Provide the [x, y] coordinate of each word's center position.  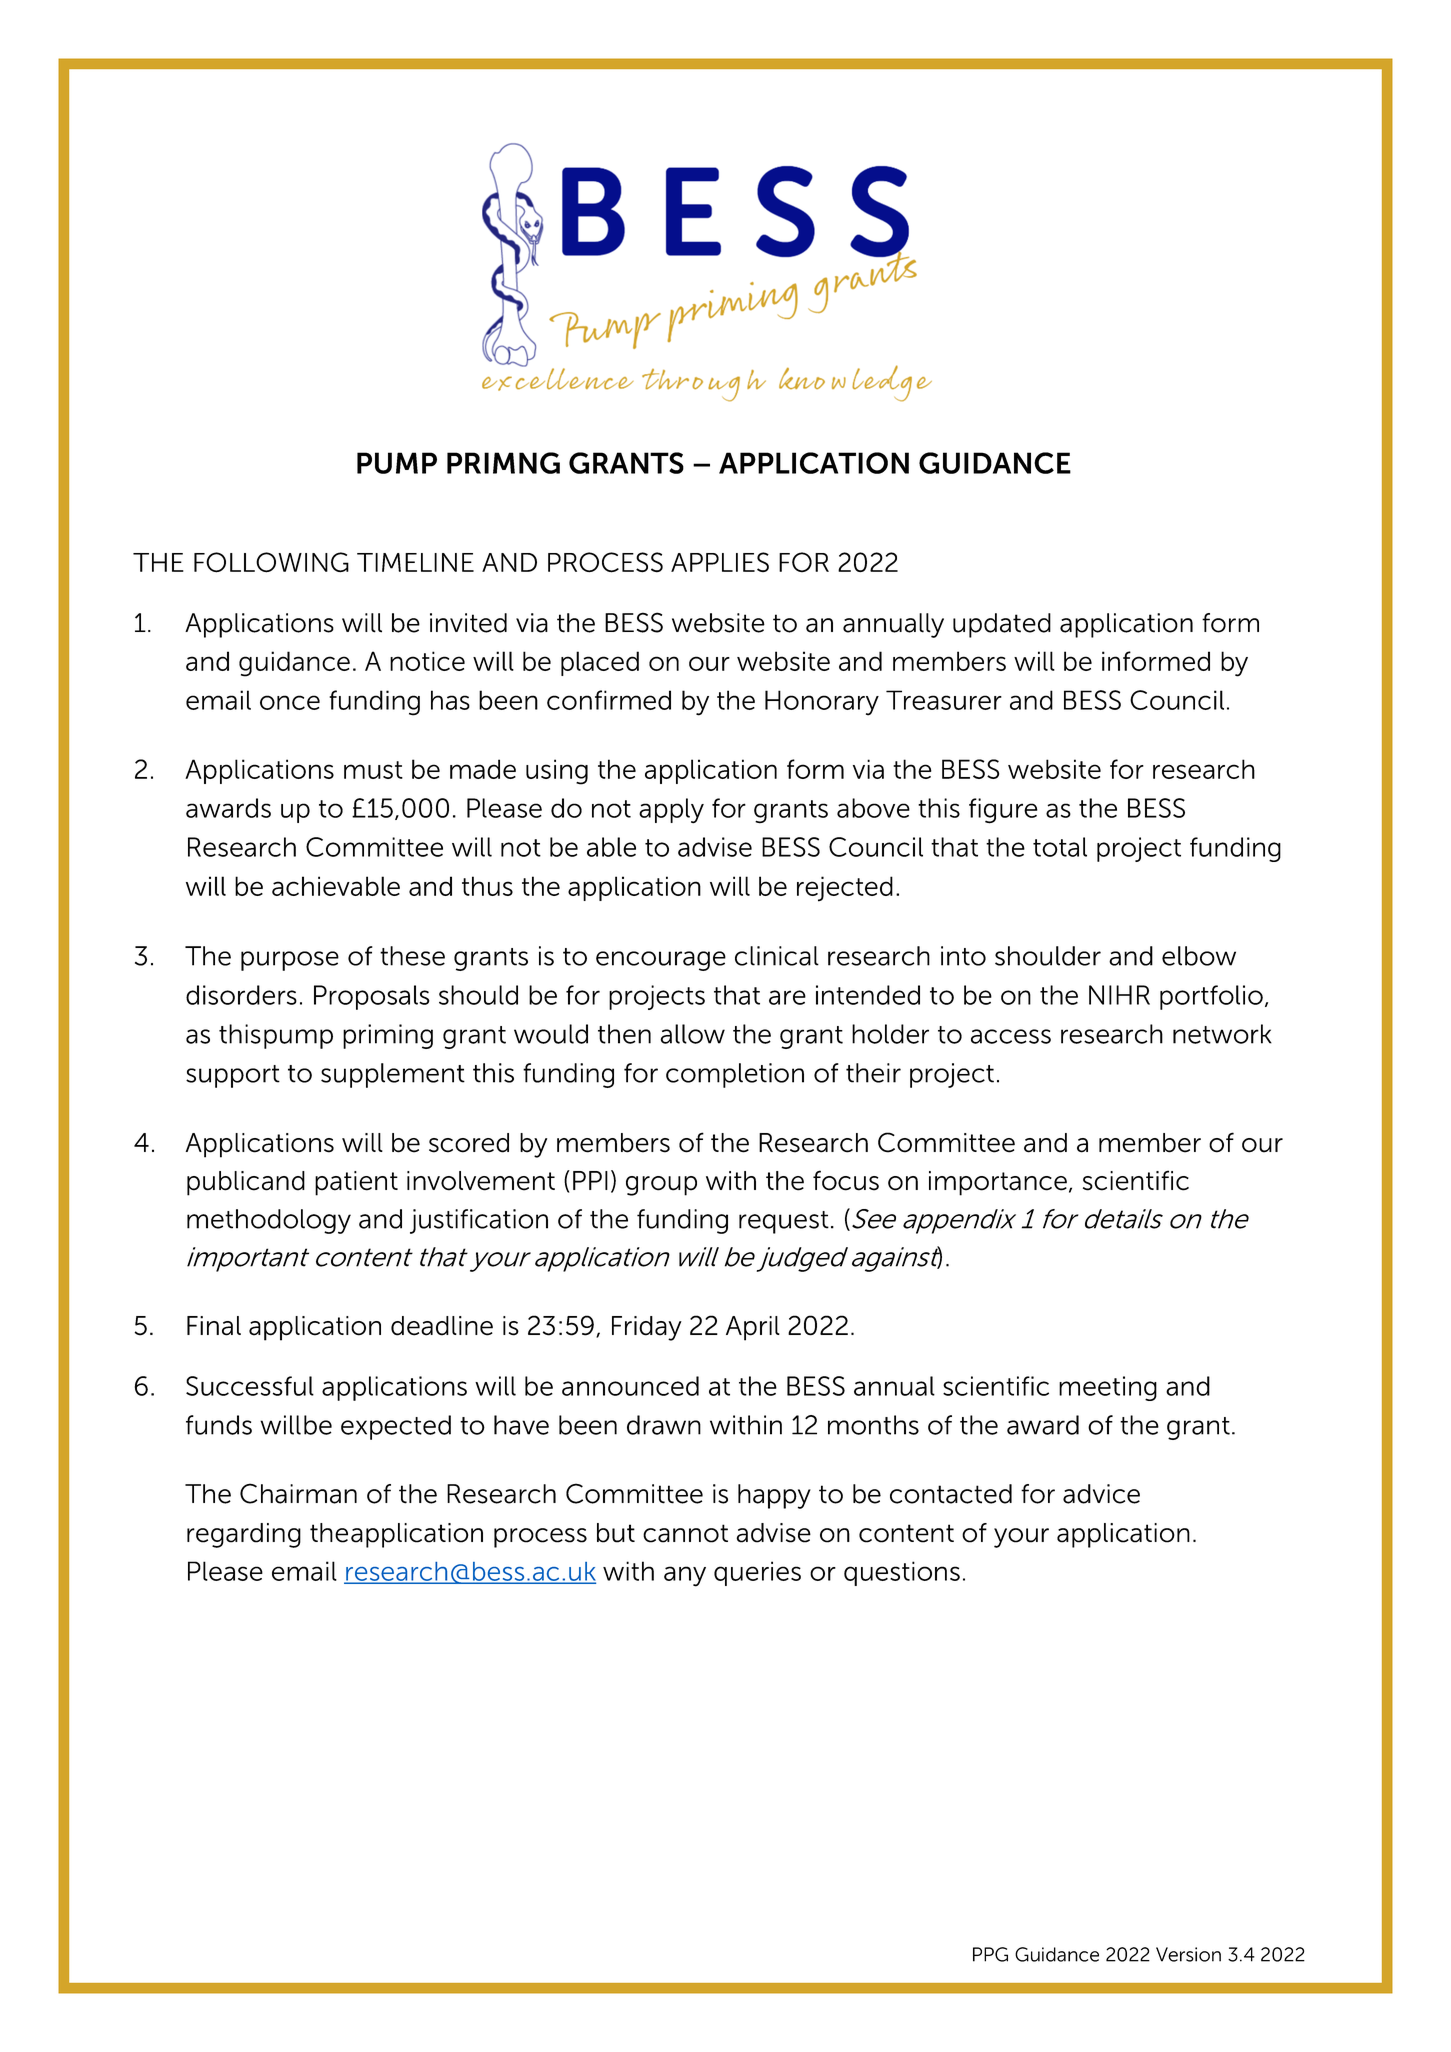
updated [1002, 625]
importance [998, 1183]
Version [1188, 1954]
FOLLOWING [271, 562]
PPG [990, 1954]
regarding [244, 1535]
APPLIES [720, 562]
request [784, 1222]
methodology [269, 1221]
